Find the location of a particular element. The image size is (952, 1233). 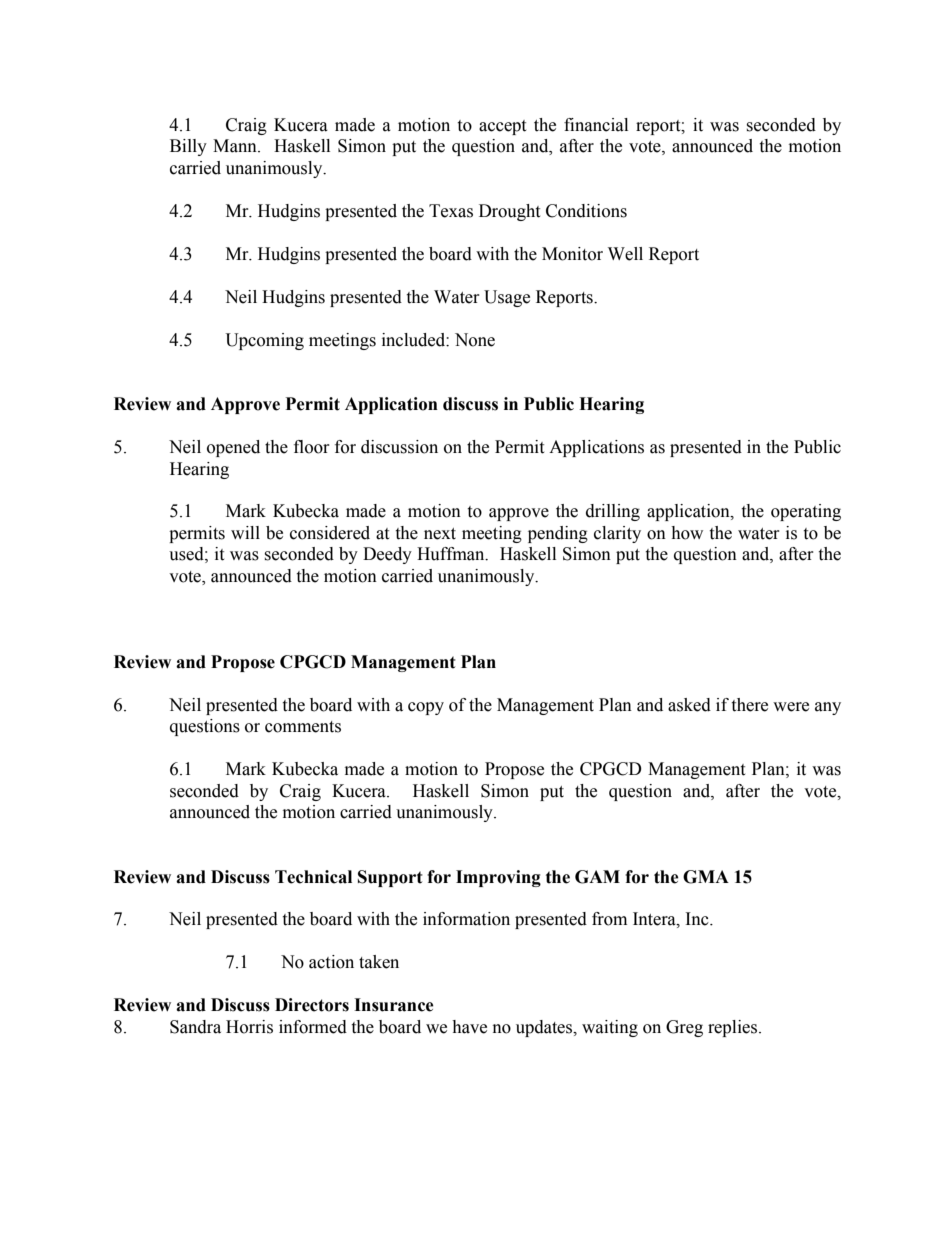

will is located at coordinates (245, 532).
